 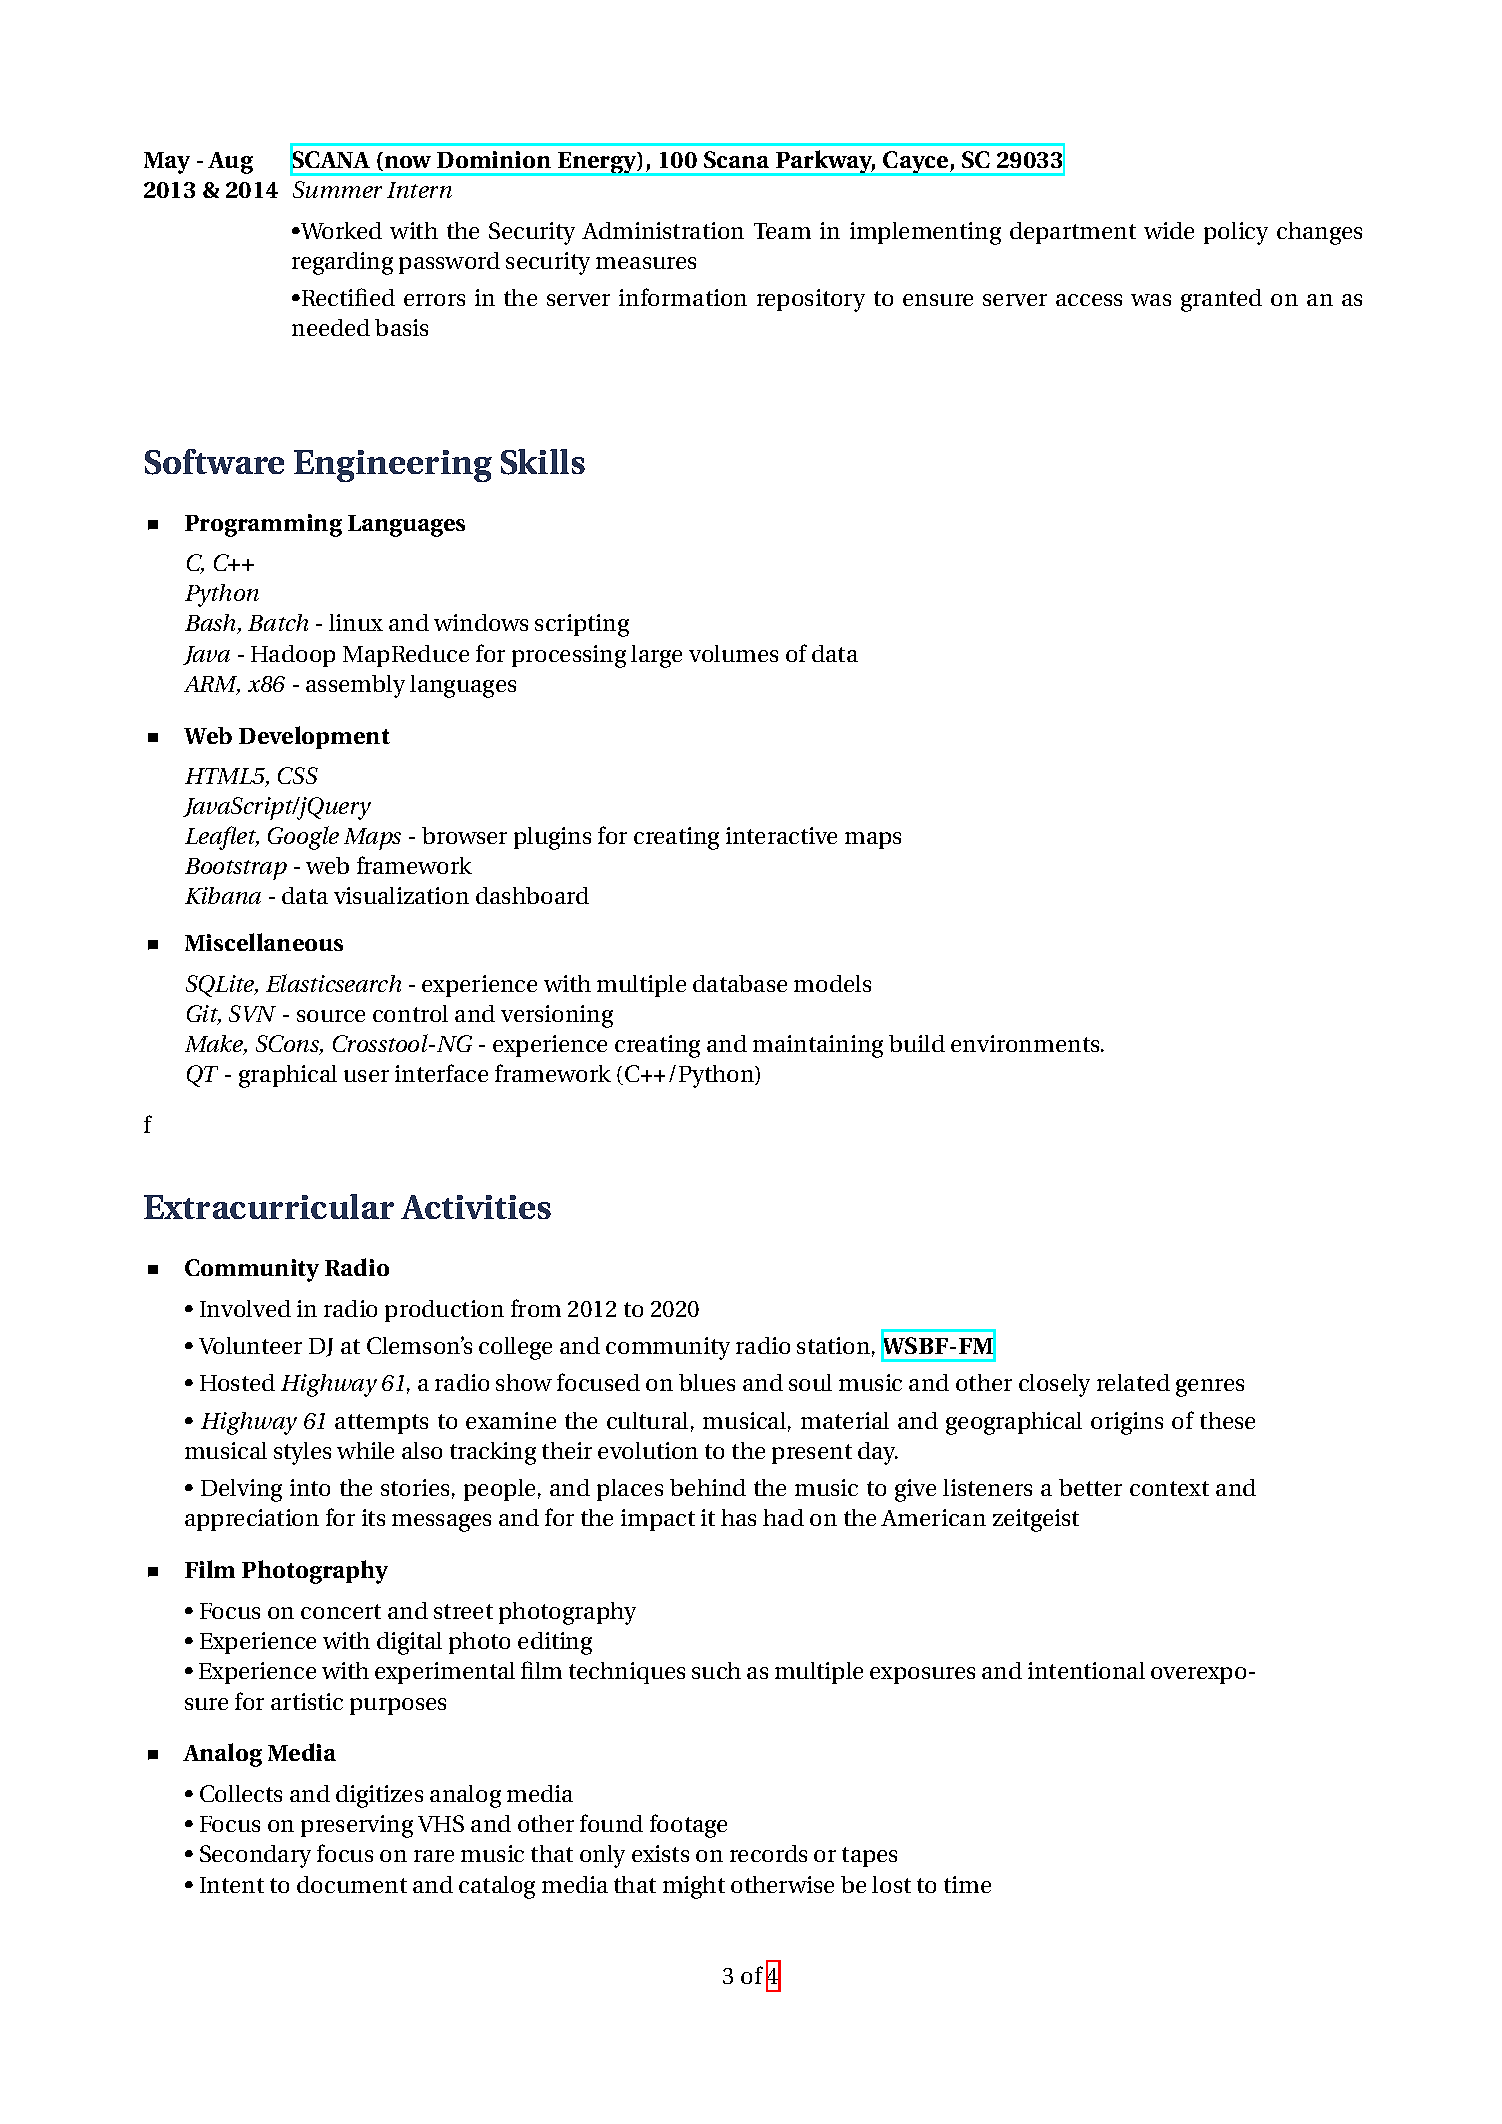 I want to click on wide, so click(x=1169, y=230).
